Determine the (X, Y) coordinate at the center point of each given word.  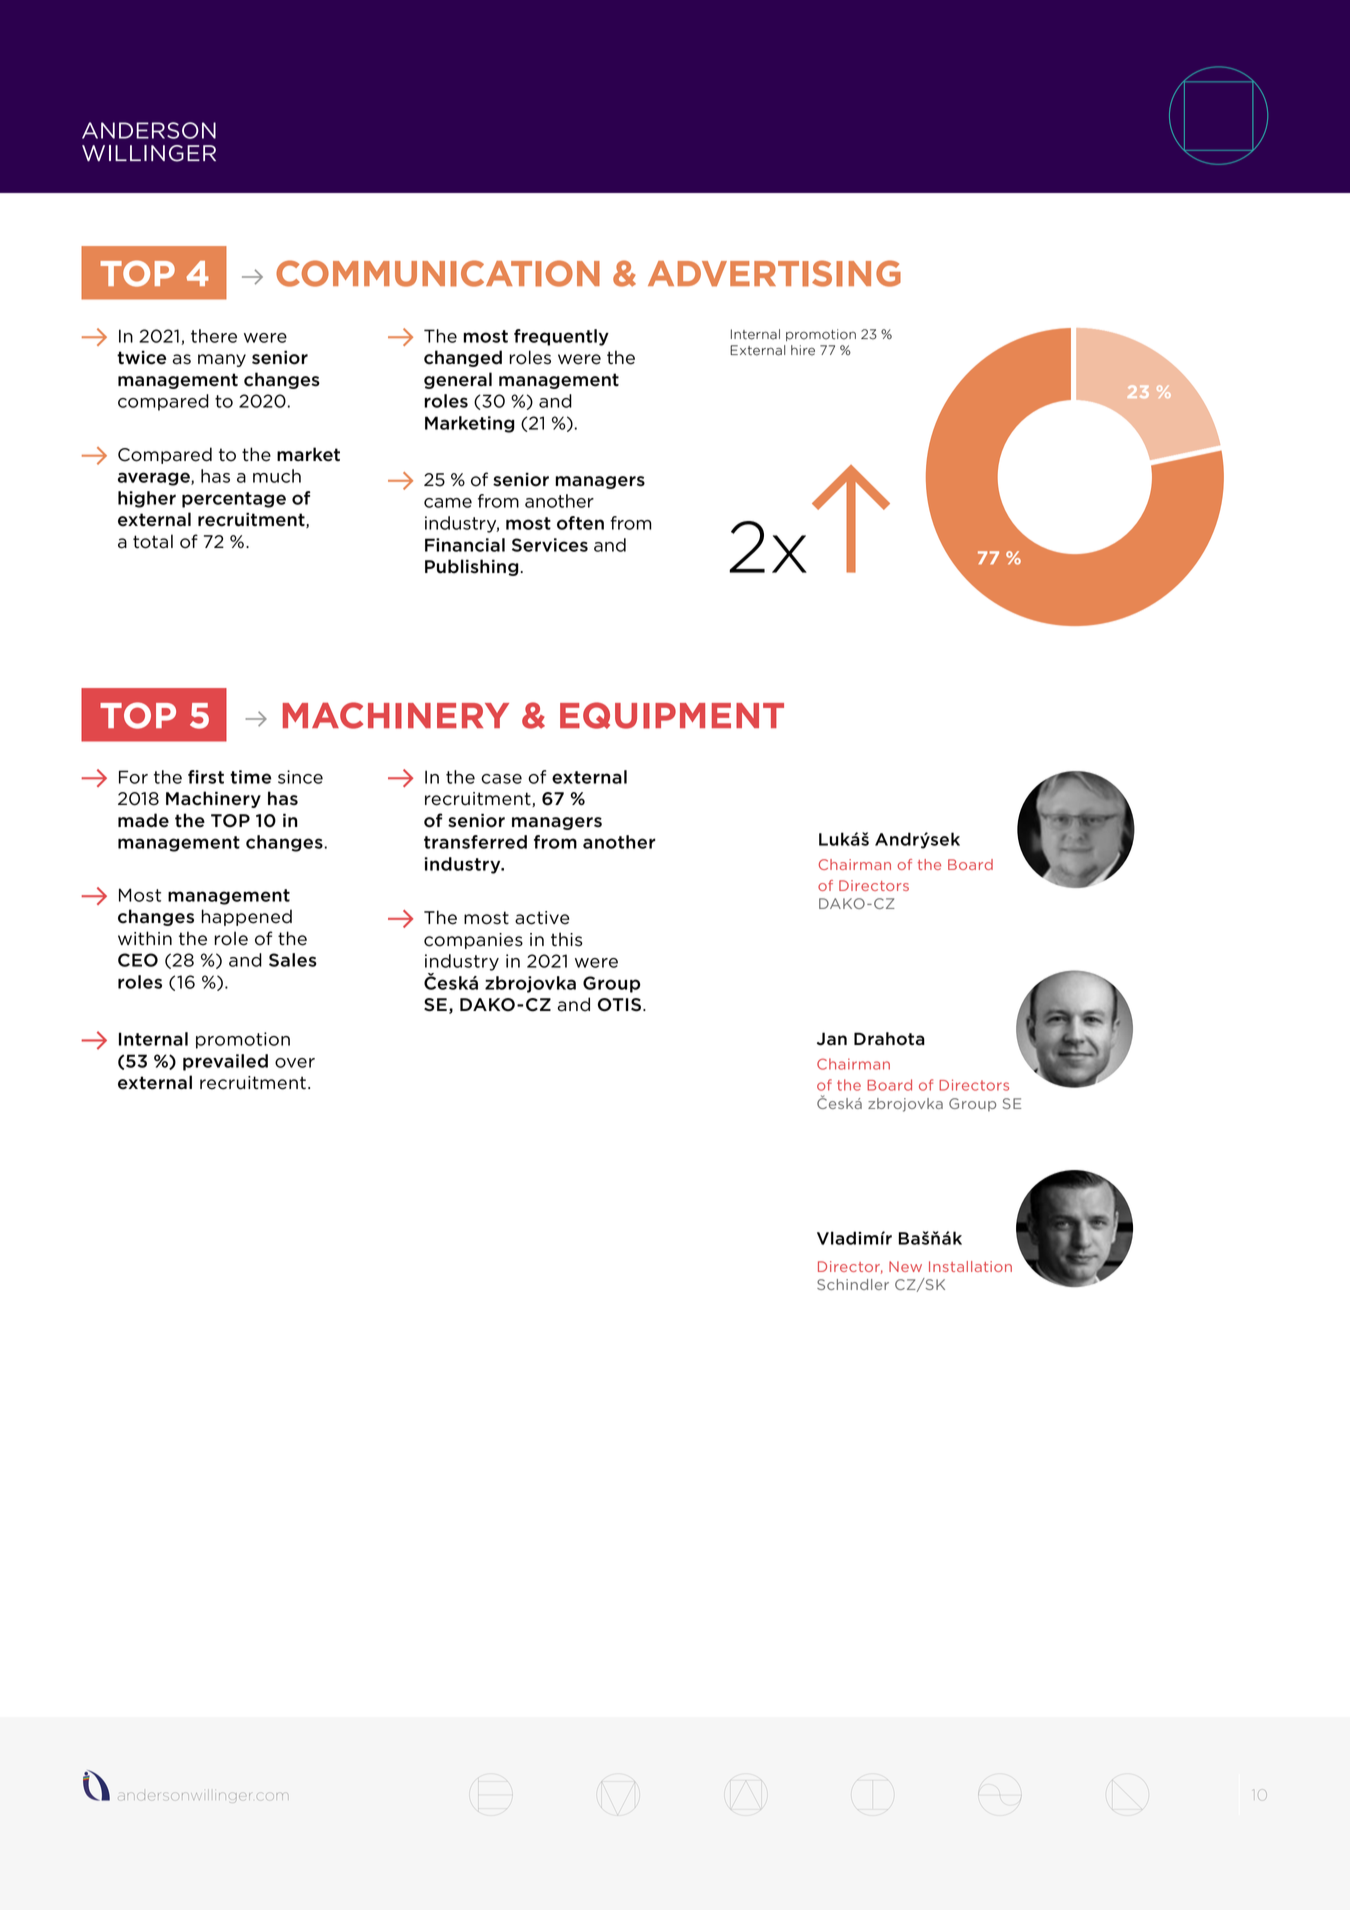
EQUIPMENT (672, 715)
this (567, 939)
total (153, 541)
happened (247, 917)
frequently (561, 337)
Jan (832, 1039)
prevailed (225, 1062)
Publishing (472, 567)
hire (803, 350)
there (214, 336)
